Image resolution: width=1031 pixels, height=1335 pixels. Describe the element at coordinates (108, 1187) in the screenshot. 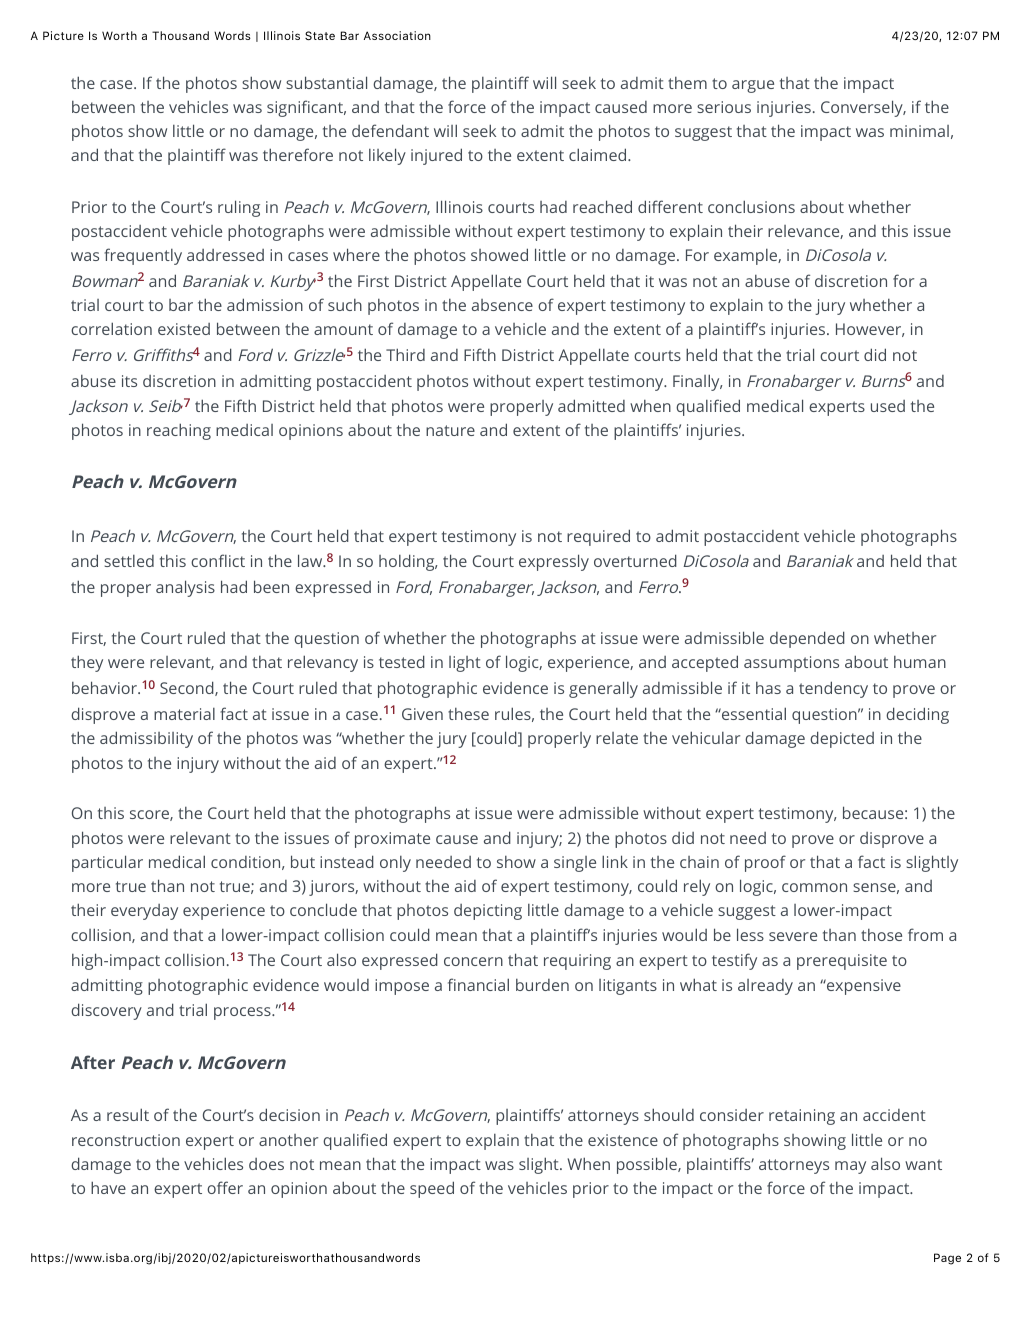

I see `have` at that location.
